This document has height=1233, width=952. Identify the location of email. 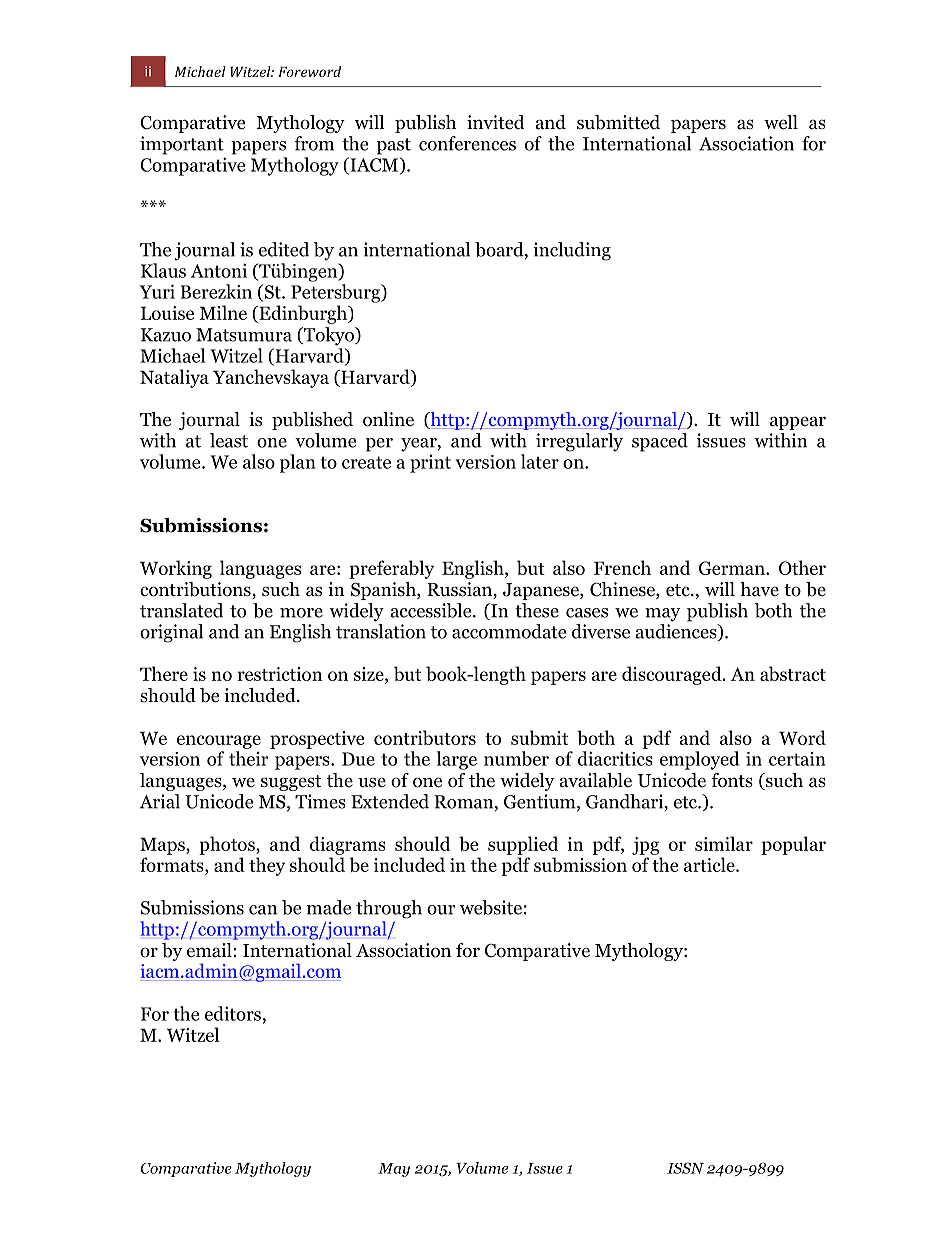
(210, 950).
